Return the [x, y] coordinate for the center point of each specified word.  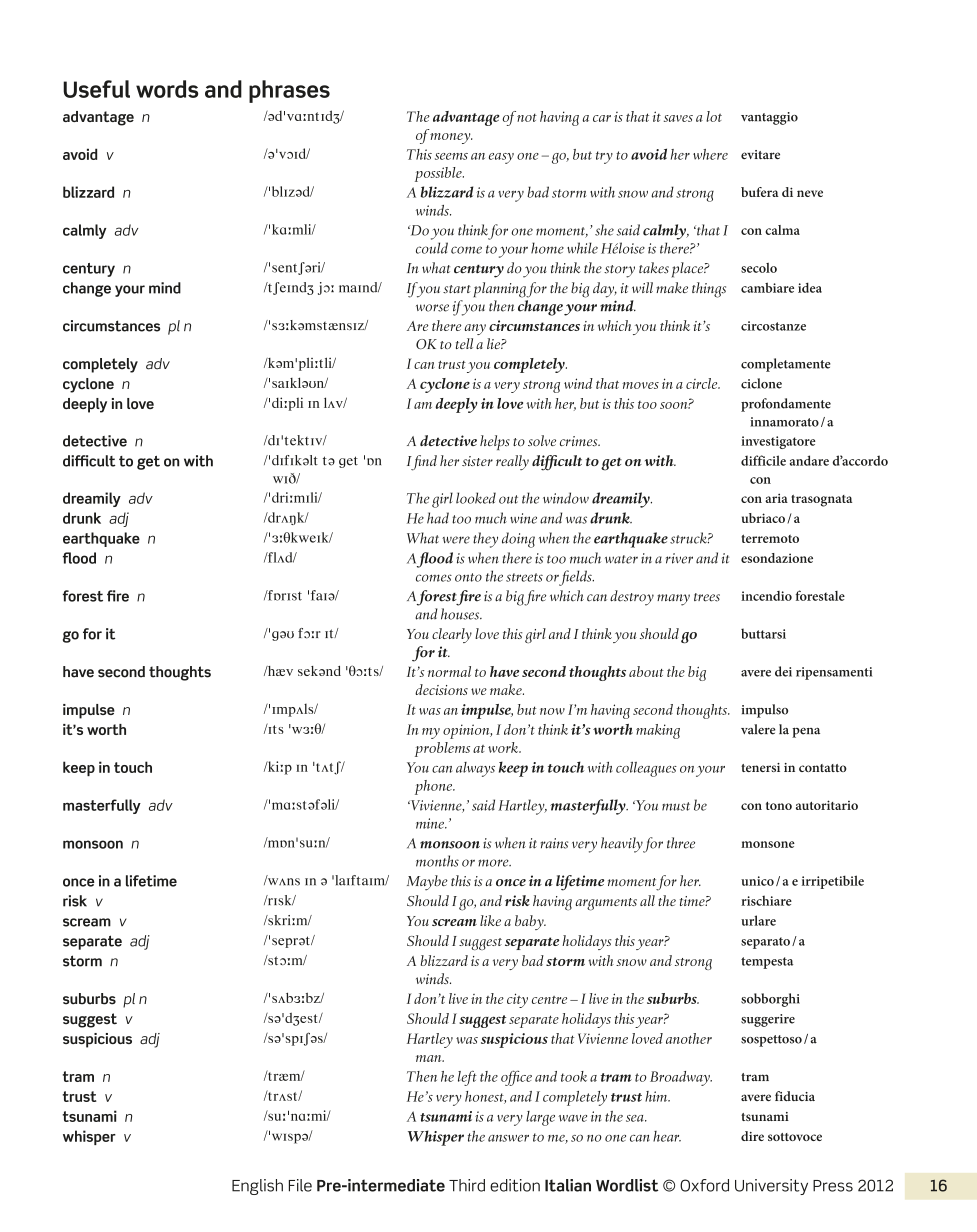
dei [783, 671]
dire [752, 1136]
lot [714, 116]
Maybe [427, 883]
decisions [441, 689]
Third [467, 1185]
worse [432, 308]
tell [464, 343]
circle [703, 383]
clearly [452, 635]
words [167, 89]
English [257, 1187]
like [490, 920]
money [451, 138]
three [681, 843]
